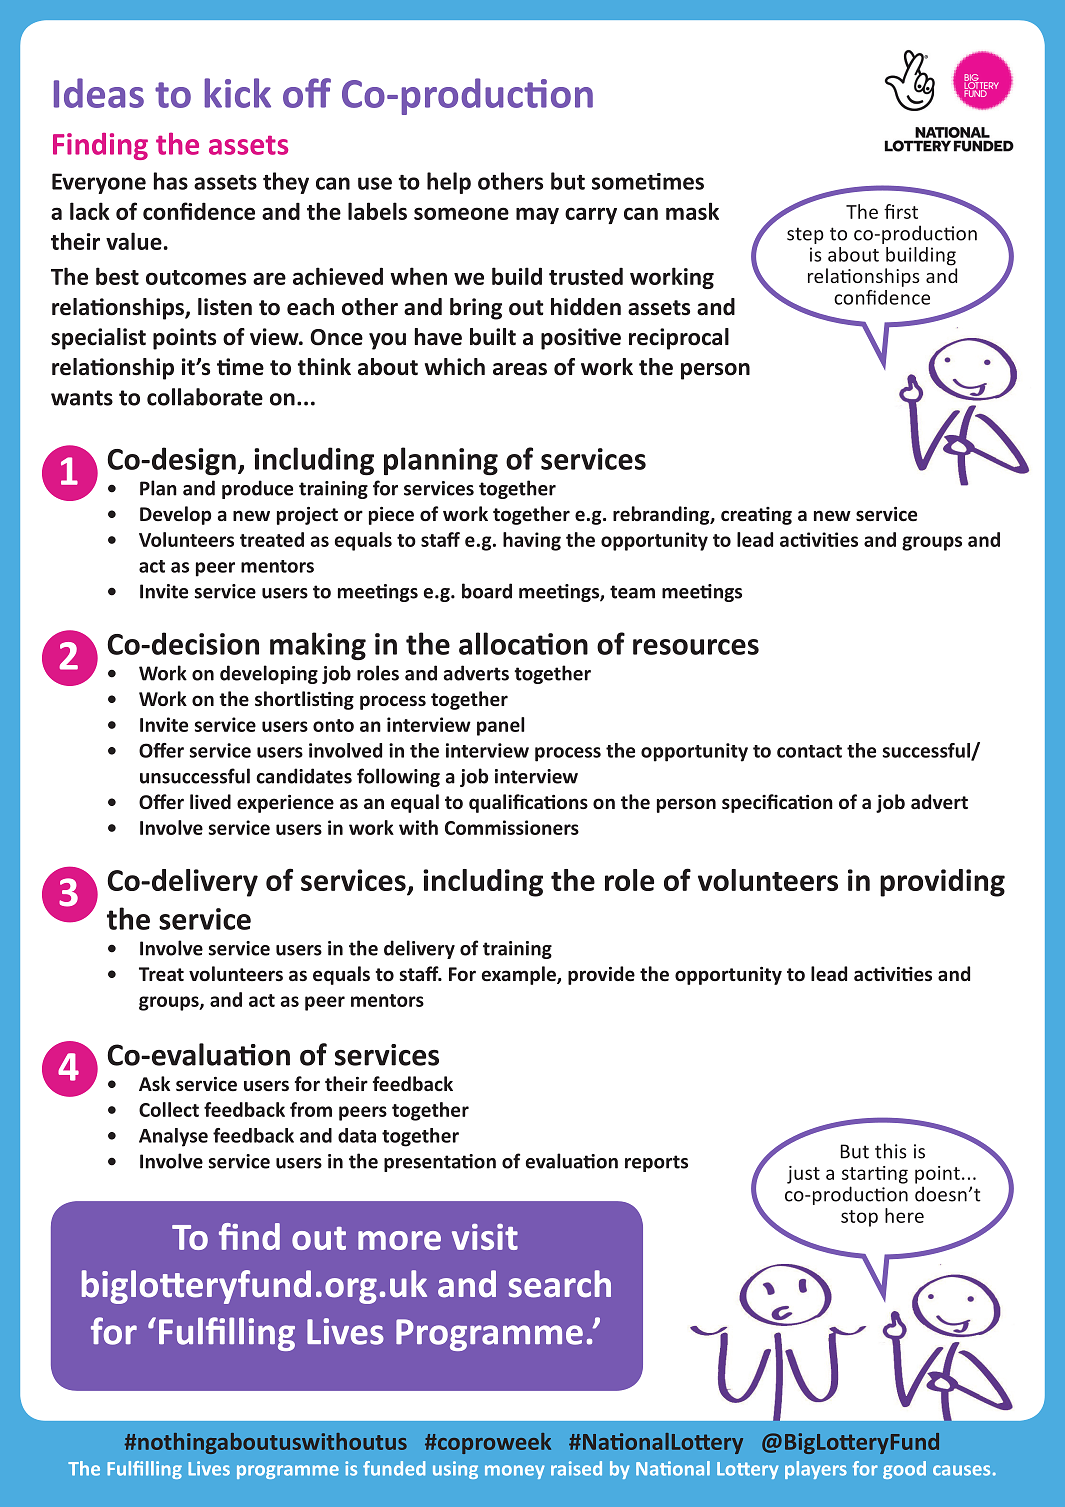 This screenshot has height=1507, width=1065. What do you see at coordinates (809, 751) in the screenshot?
I see `contact` at bounding box center [809, 751].
